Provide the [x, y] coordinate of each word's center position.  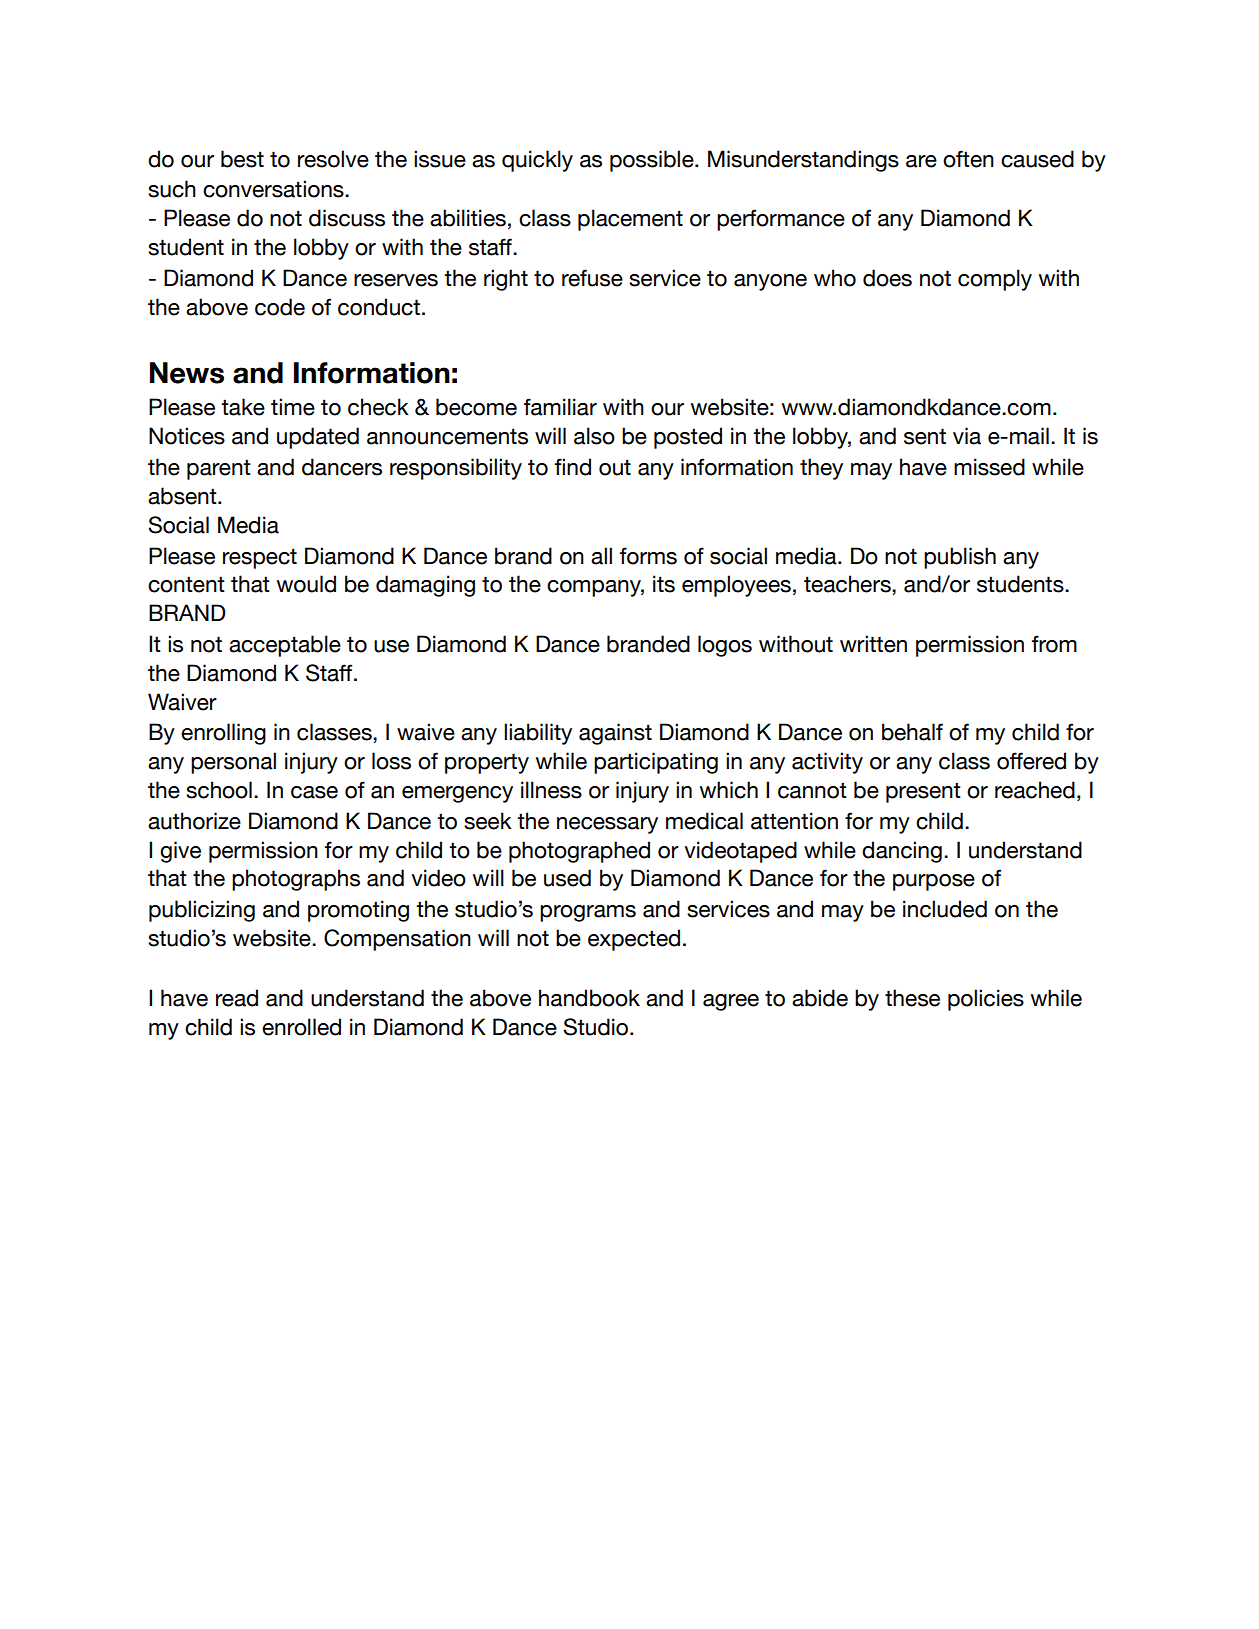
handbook [589, 998]
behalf [912, 732]
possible [653, 161]
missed [989, 467]
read [237, 998]
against [615, 734]
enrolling [223, 734]
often [968, 159]
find [573, 467]
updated [318, 438]
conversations [274, 189]
